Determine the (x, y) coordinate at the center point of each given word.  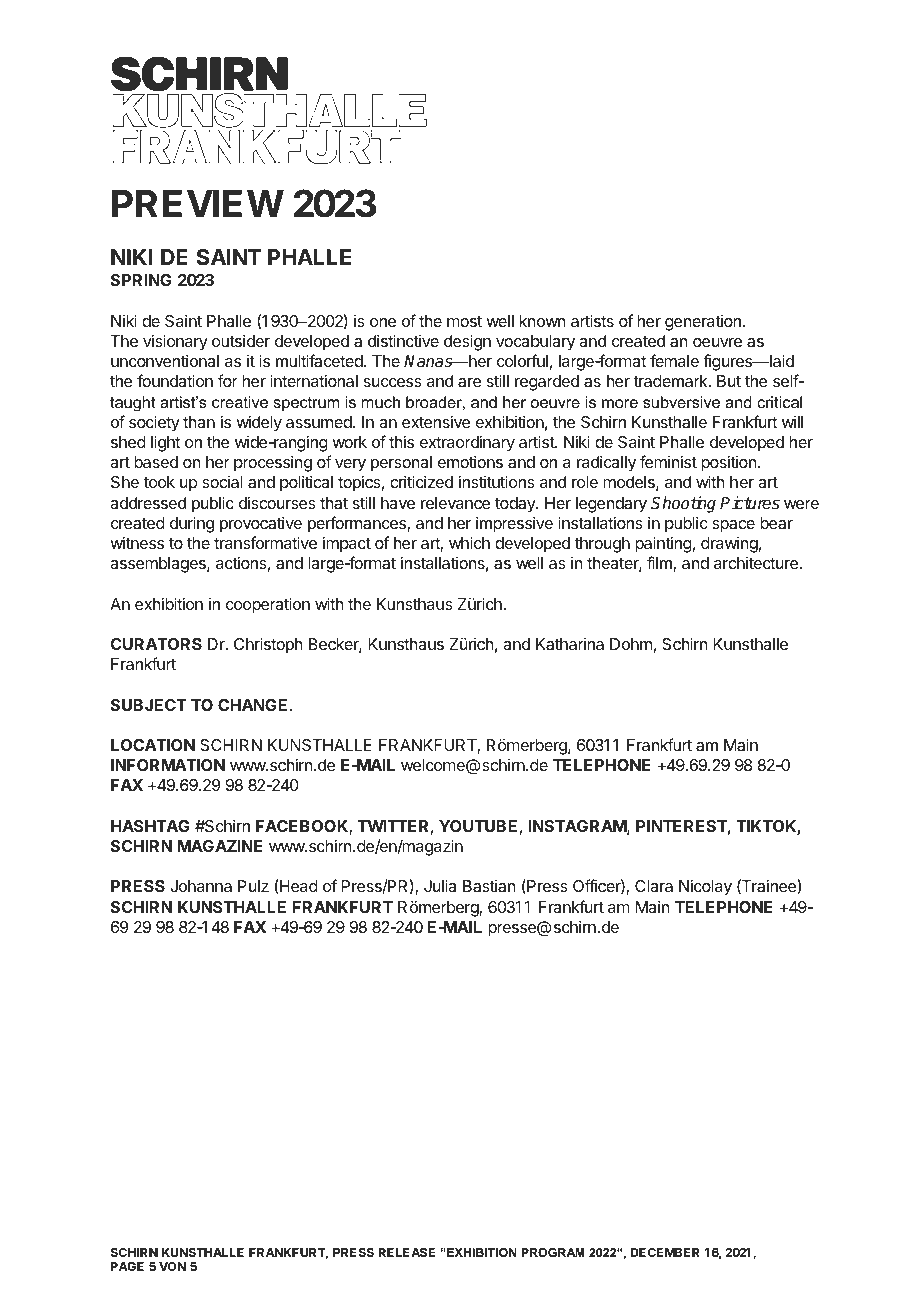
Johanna (201, 886)
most (464, 321)
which (469, 542)
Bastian (489, 886)
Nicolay (705, 887)
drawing (729, 545)
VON (172, 1266)
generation (703, 323)
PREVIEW (198, 203)
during (192, 524)
